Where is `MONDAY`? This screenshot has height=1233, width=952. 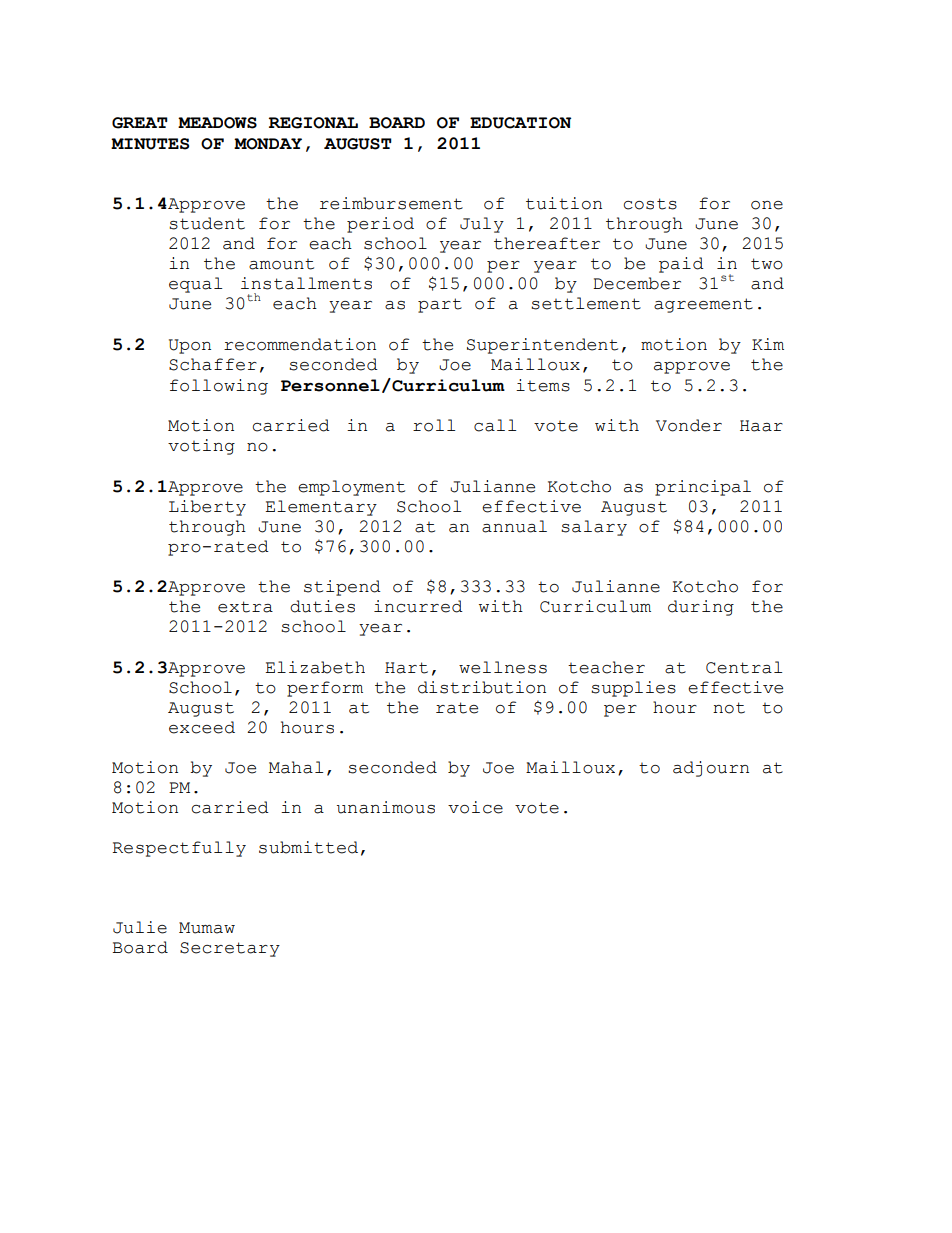
MONDAY is located at coordinates (268, 144).
